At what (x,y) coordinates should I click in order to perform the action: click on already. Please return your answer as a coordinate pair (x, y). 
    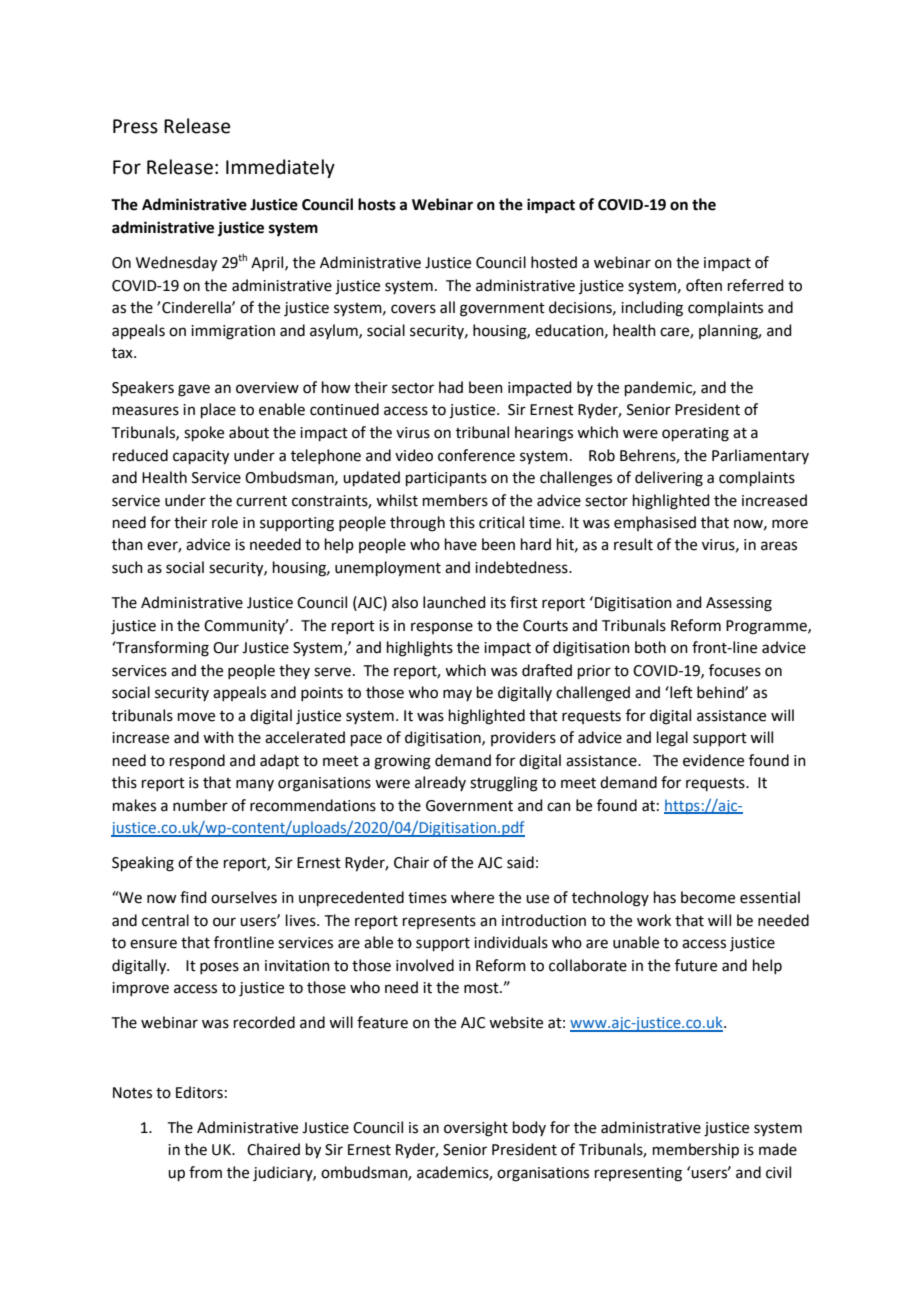
    Looking at the image, I should click on (440, 783).
